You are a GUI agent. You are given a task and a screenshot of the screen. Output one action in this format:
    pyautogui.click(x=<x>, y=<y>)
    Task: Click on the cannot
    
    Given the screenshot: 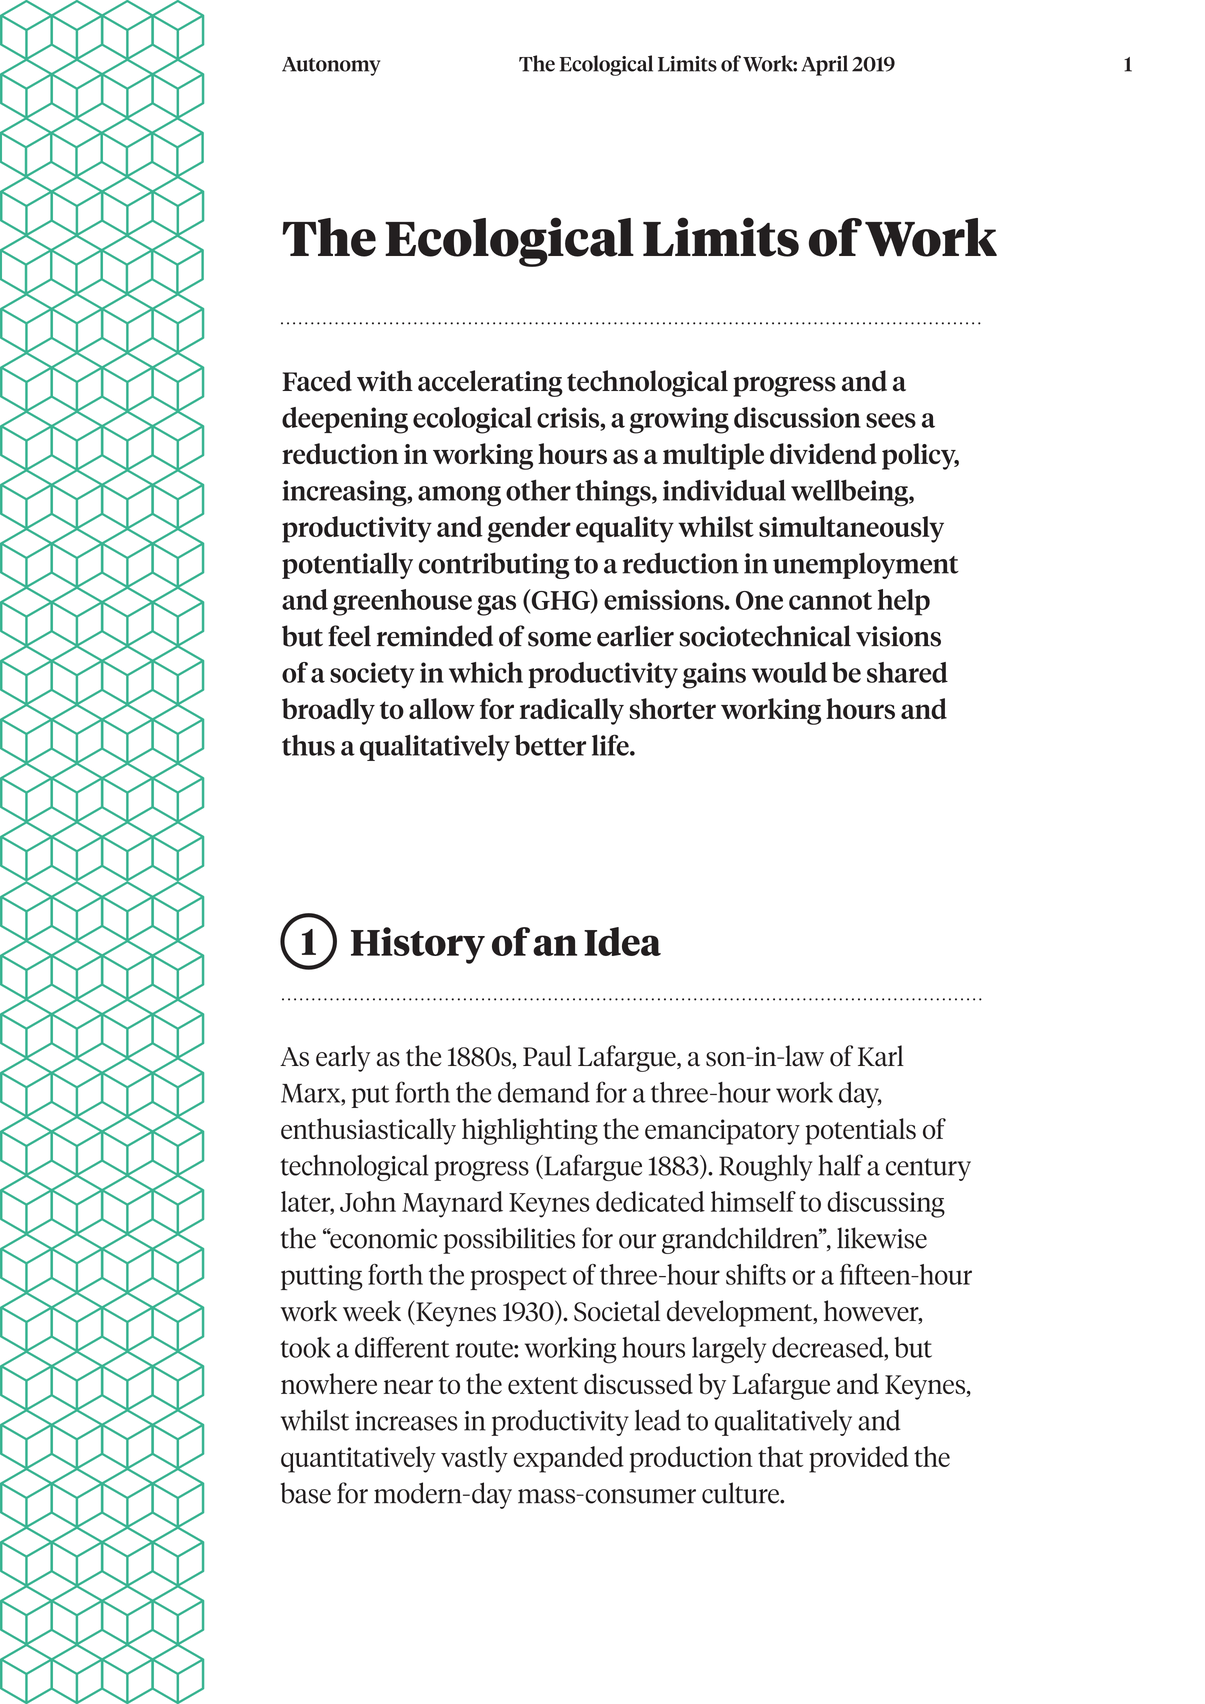 What is the action you would take?
    pyautogui.click(x=830, y=601)
